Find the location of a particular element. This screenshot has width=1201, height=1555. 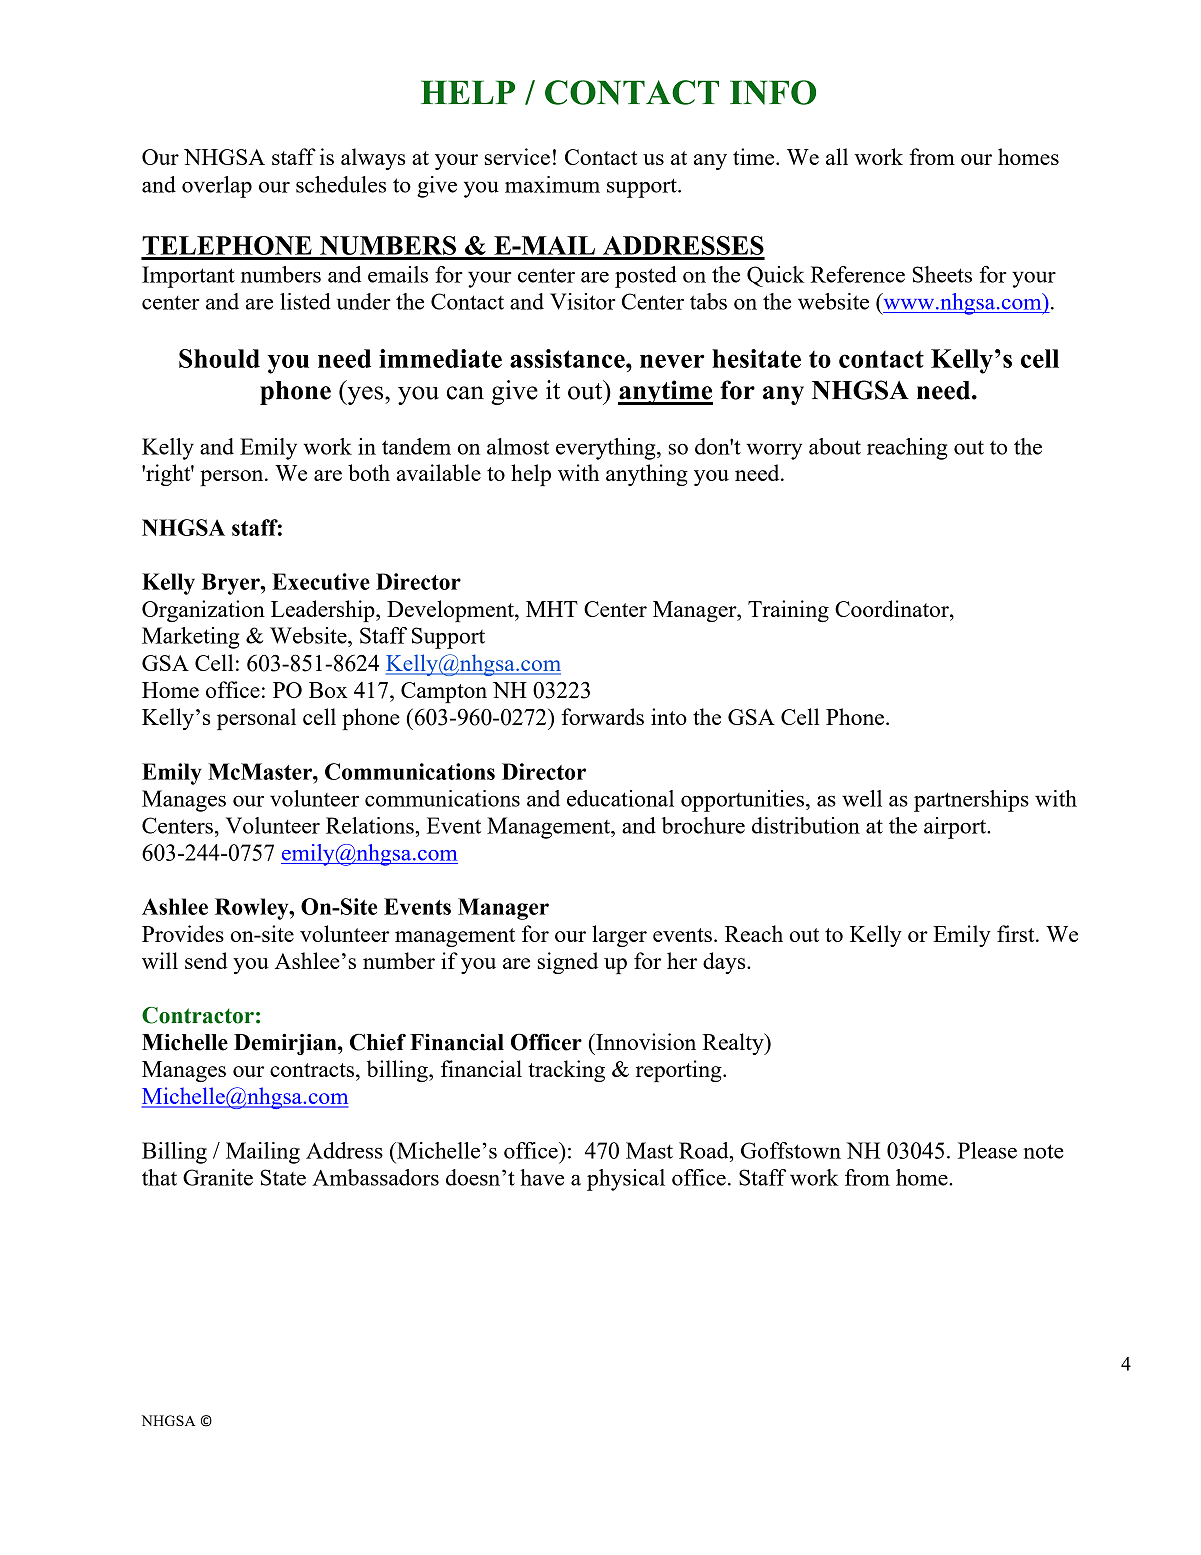

Sheets is located at coordinates (942, 274).
